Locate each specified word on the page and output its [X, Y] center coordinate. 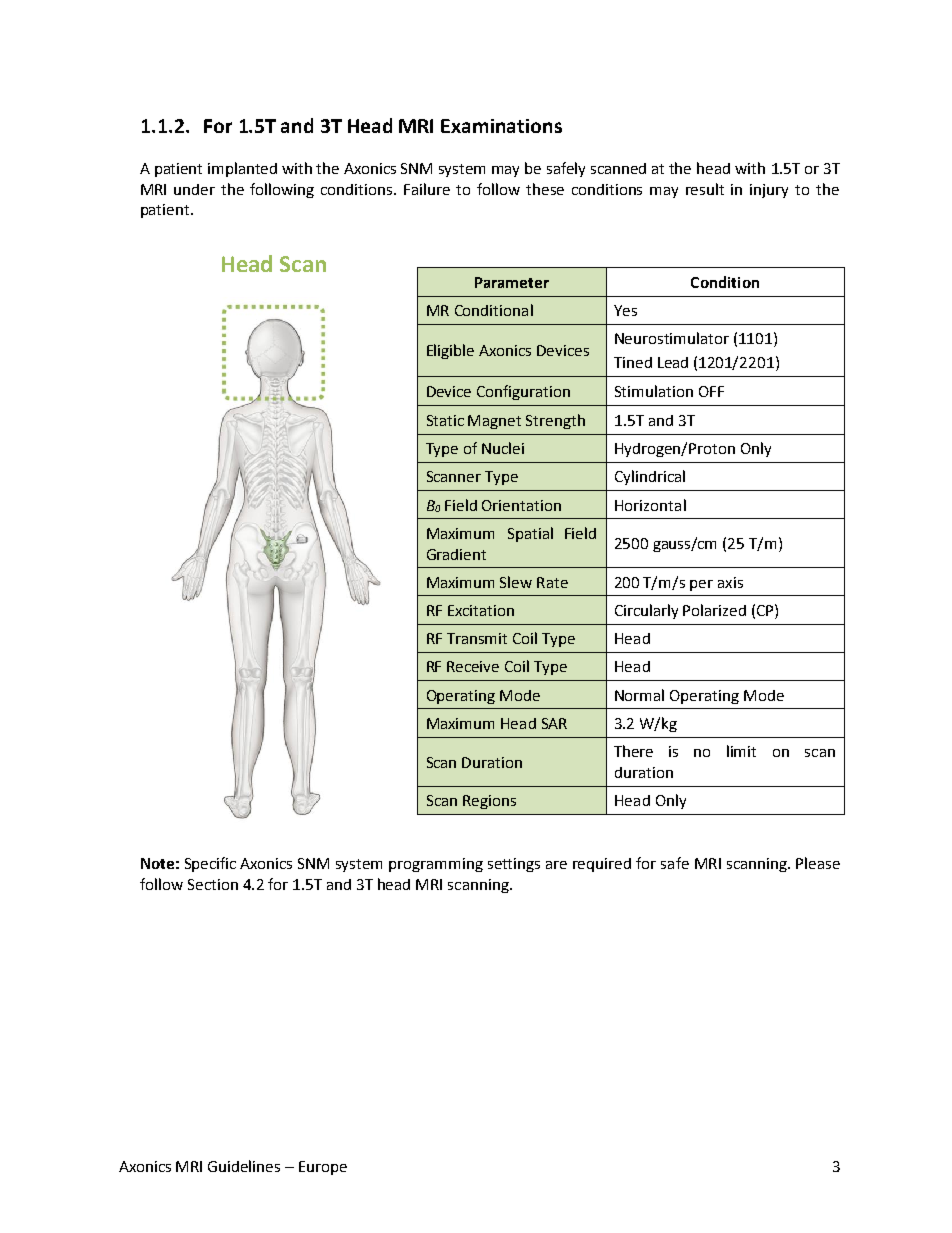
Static [445, 420]
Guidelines [244, 1166]
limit [741, 751]
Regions [489, 802]
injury [769, 191]
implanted [242, 169]
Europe [323, 1168]
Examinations [501, 126]
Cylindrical [650, 477]
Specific [210, 864]
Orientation [521, 505]
